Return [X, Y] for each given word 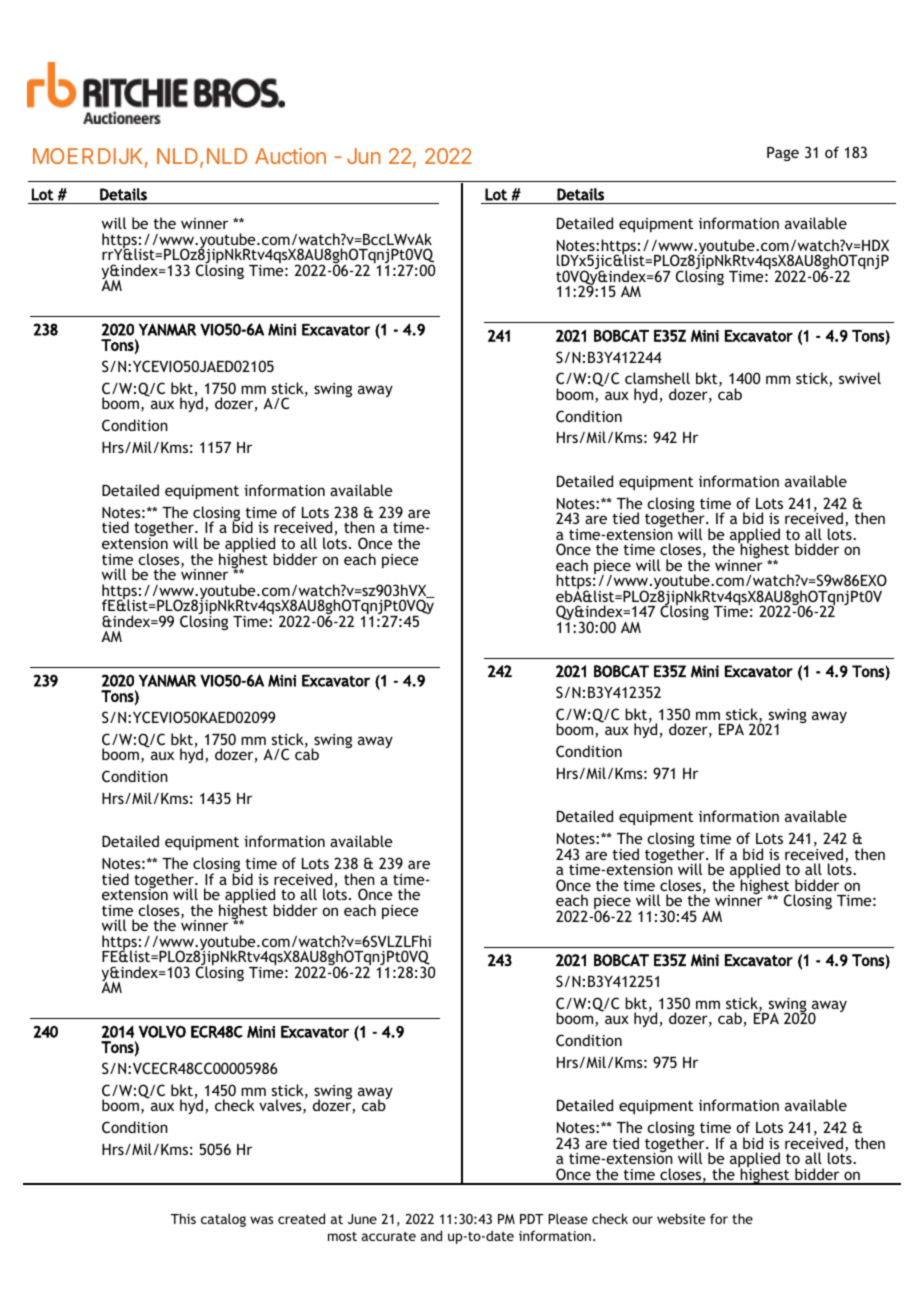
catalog [223, 1220]
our [642, 1220]
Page [783, 153]
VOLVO [162, 1031]
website [681, 1218]
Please [568, 1218]
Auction [290, 156]
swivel [860, 378]
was [261, 1220]
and [431, 1235]
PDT [532, 1219]
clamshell [657, 378]
